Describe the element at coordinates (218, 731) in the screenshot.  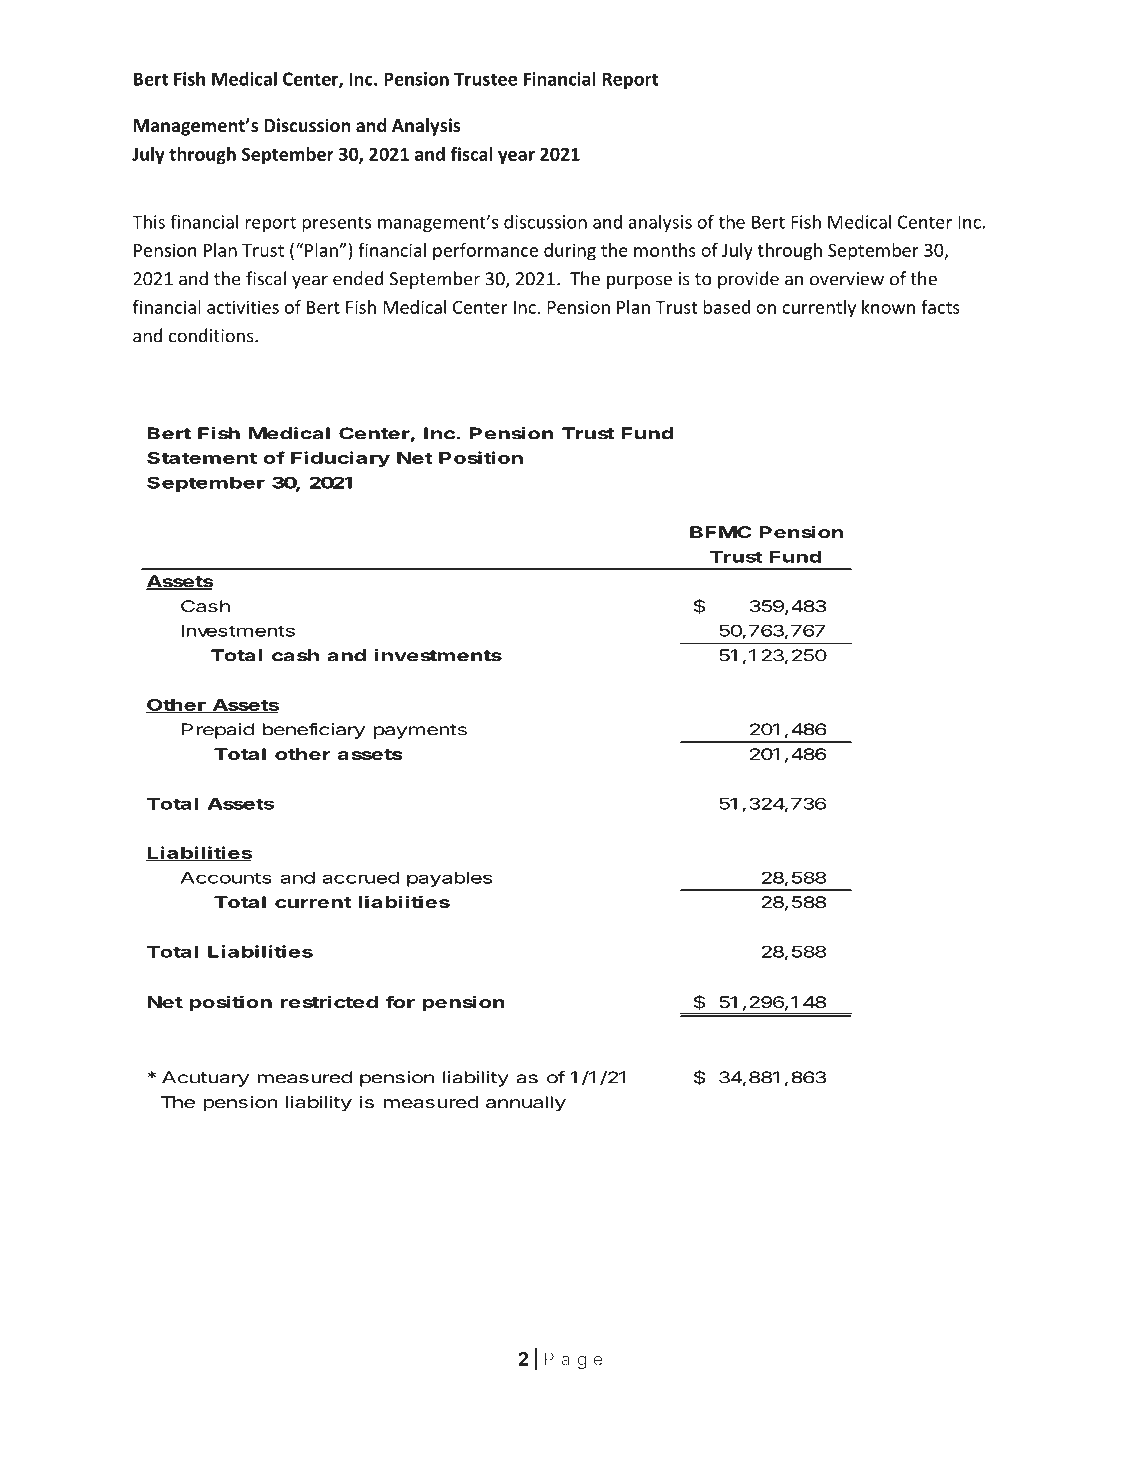
I see `Prepaid` at that location.
